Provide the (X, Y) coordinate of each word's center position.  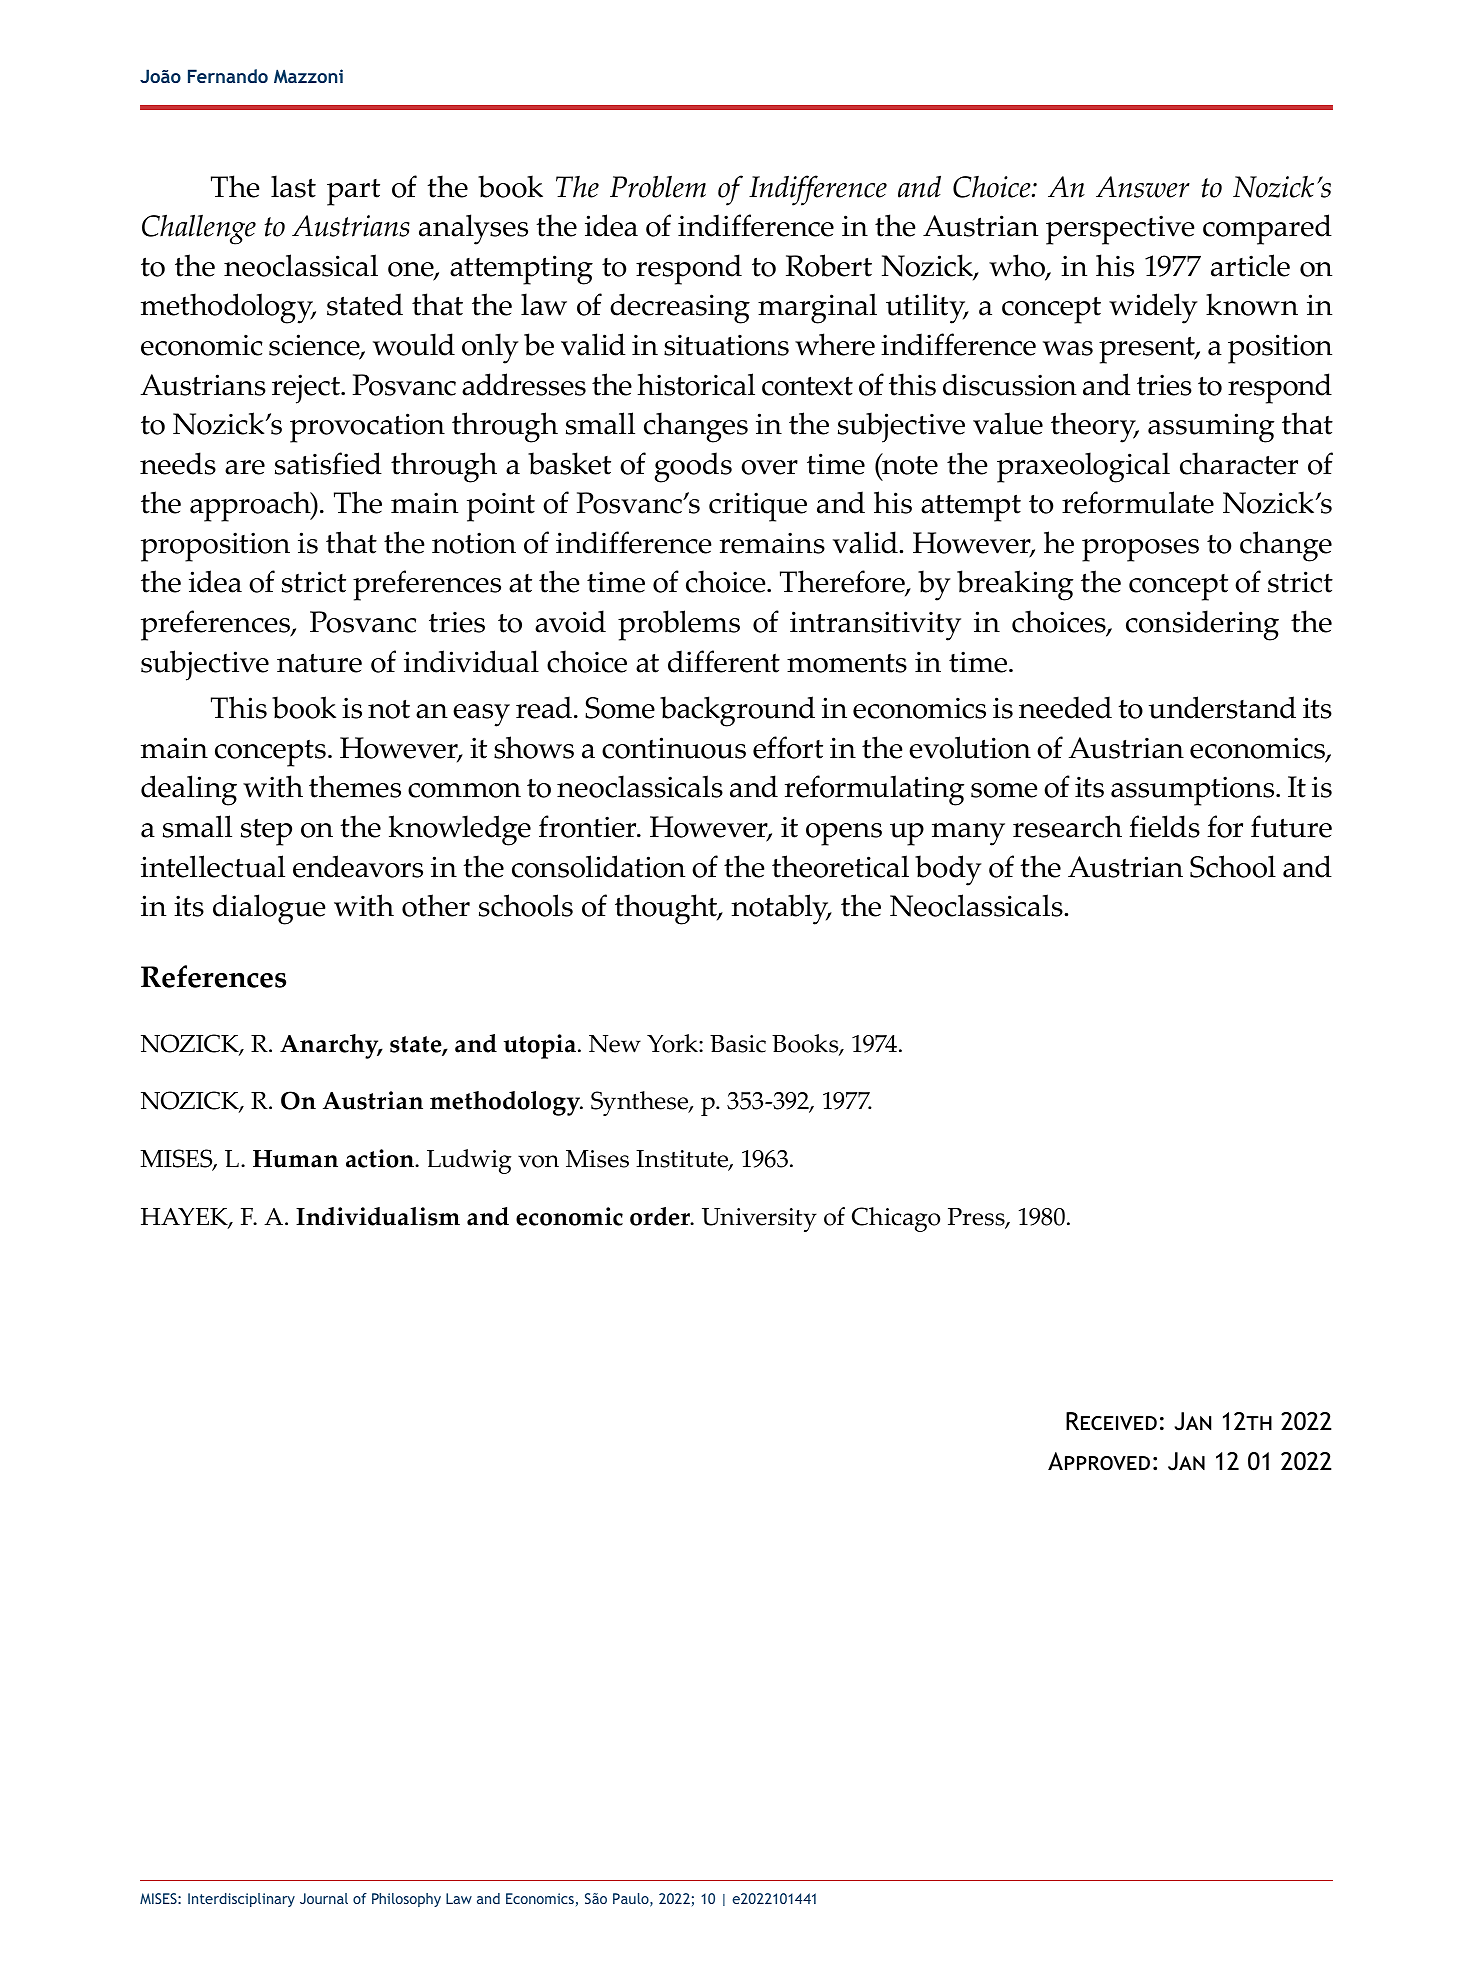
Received (1111, 1421)
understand (1222, 707)
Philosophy (406, 1900)
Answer (1143, 187)
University (759, 1220)
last (293, 186)
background (737, 711)
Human (295, 1159)
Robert (829, 265)
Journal (324, 1898)
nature (319, 663)
